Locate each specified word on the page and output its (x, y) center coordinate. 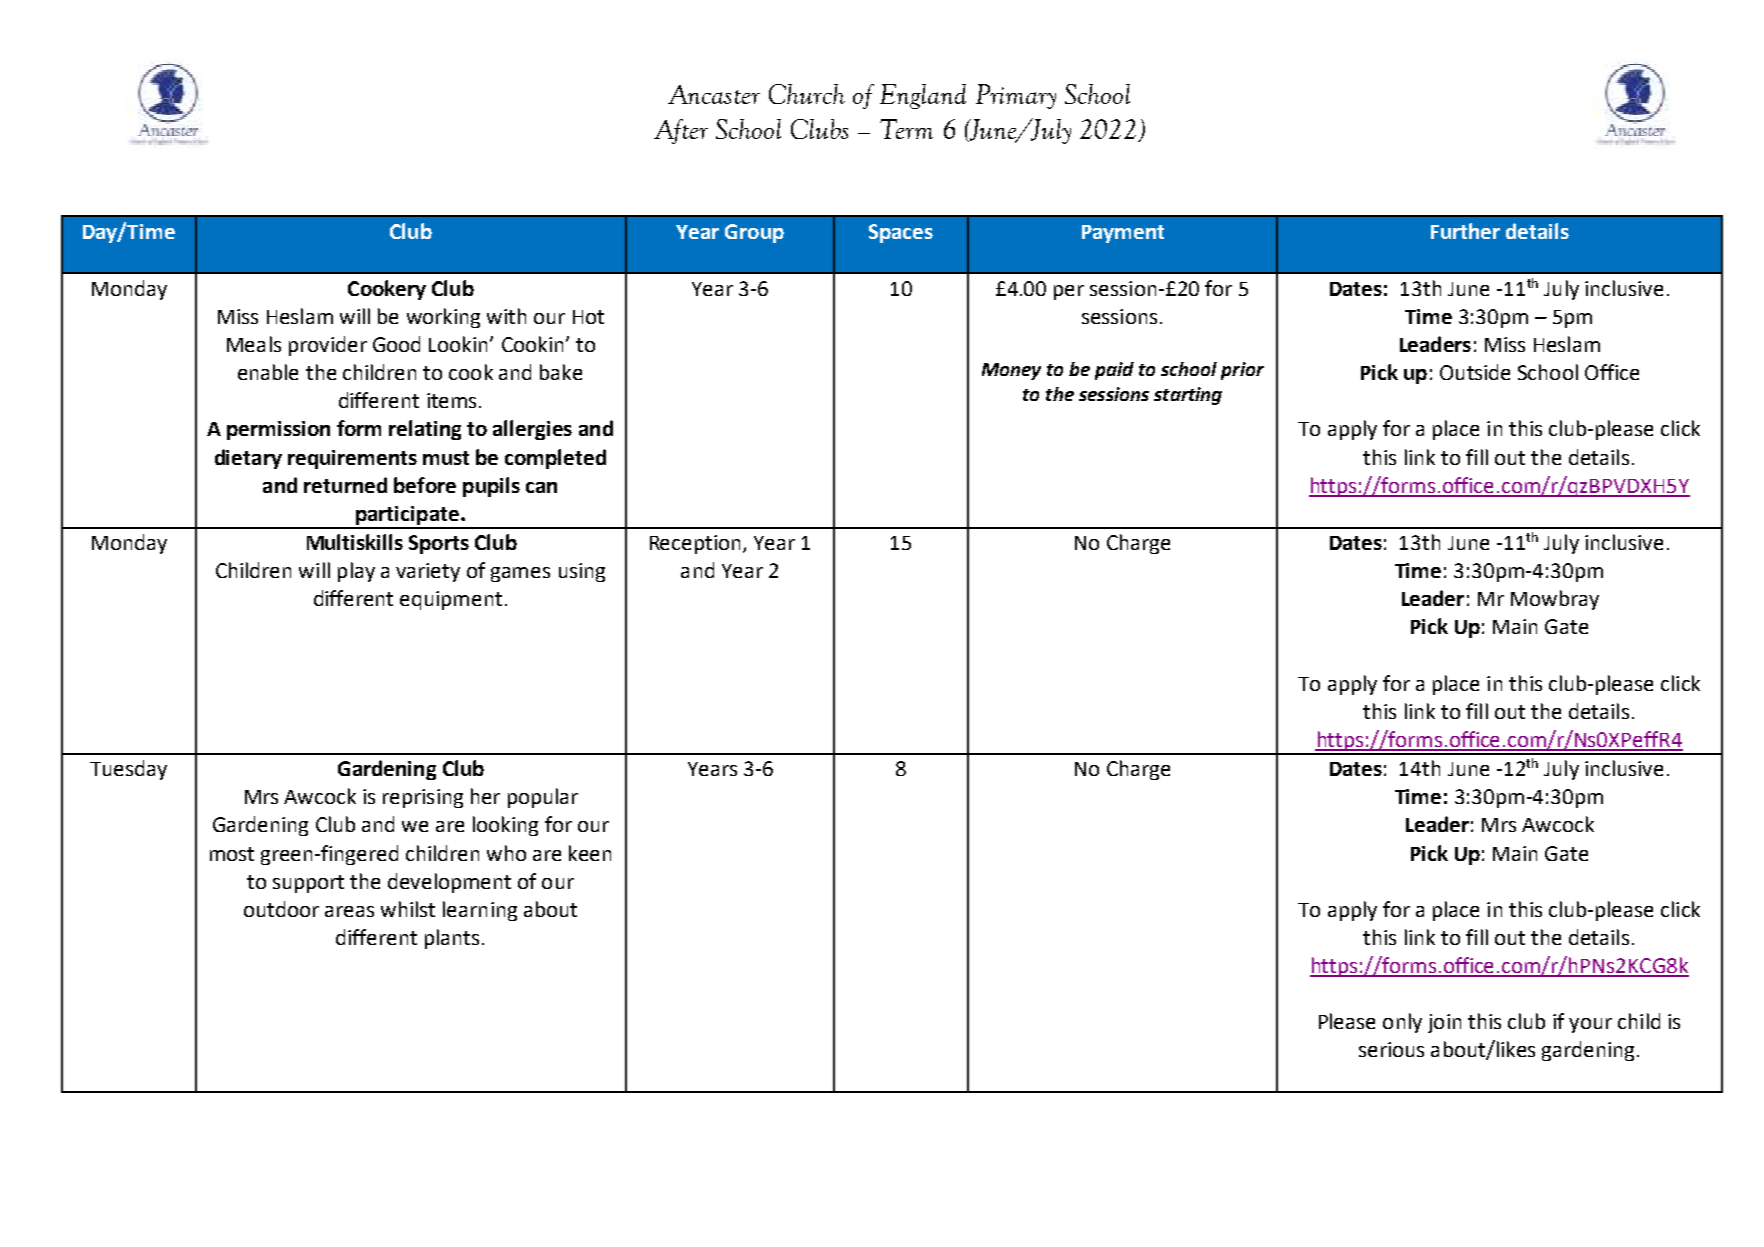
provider (328, 346)
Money (1011, 371)
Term (906, 129)
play (356, 572)
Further (1465, 231)
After (681, 131)
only (1402, 1023)
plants (452, 939)
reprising (423, 798)
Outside (1475, 372)
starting (1188, 396)
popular (543, 798)
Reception (695, 544)
